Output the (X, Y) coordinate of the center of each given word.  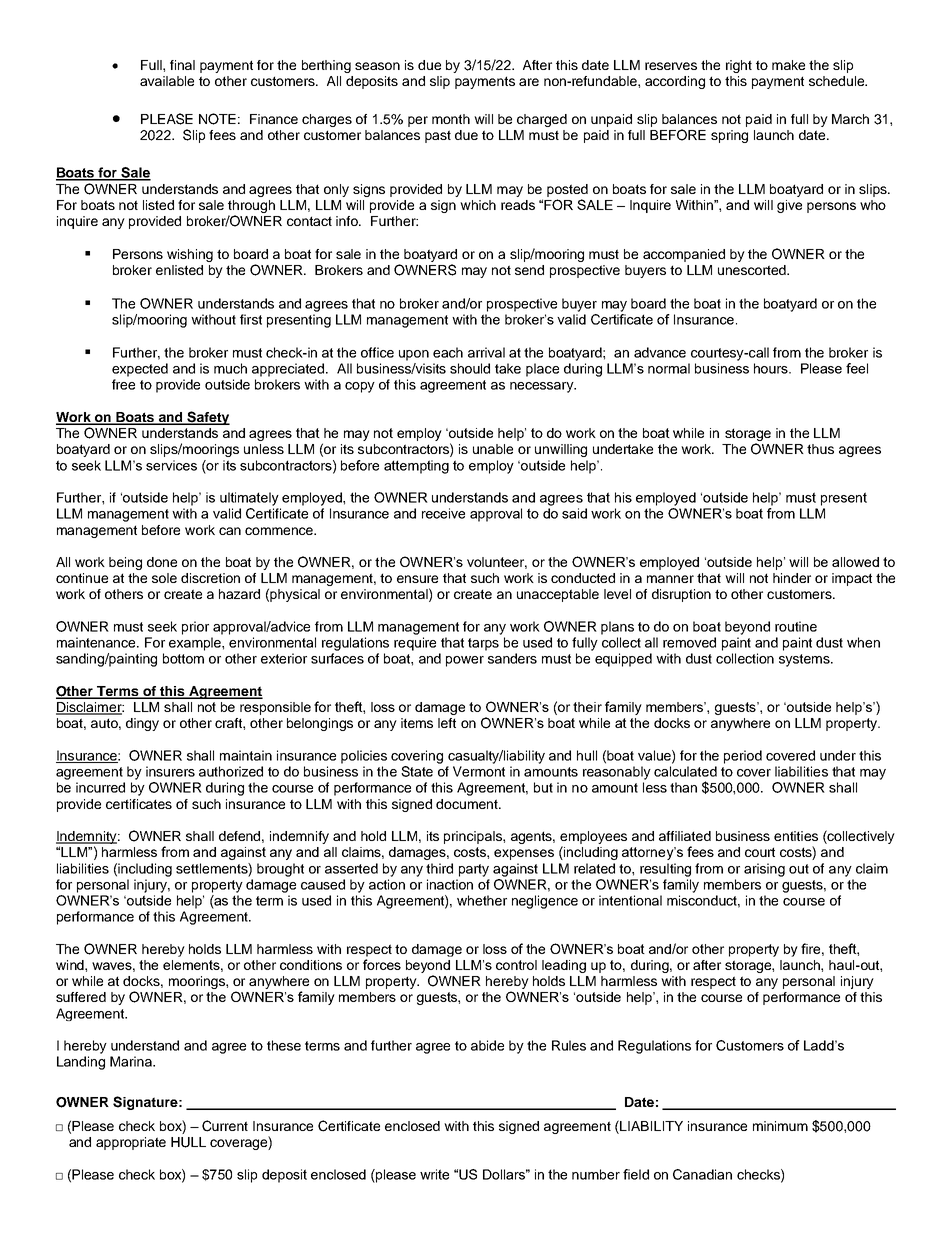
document (468, 804)
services (171, 465)
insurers (170, 771)
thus (820, 449)
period (743, 757)
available (167, 81)
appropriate (131, 1143)
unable (493, 449)
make (788, 65)
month (451, 119)
